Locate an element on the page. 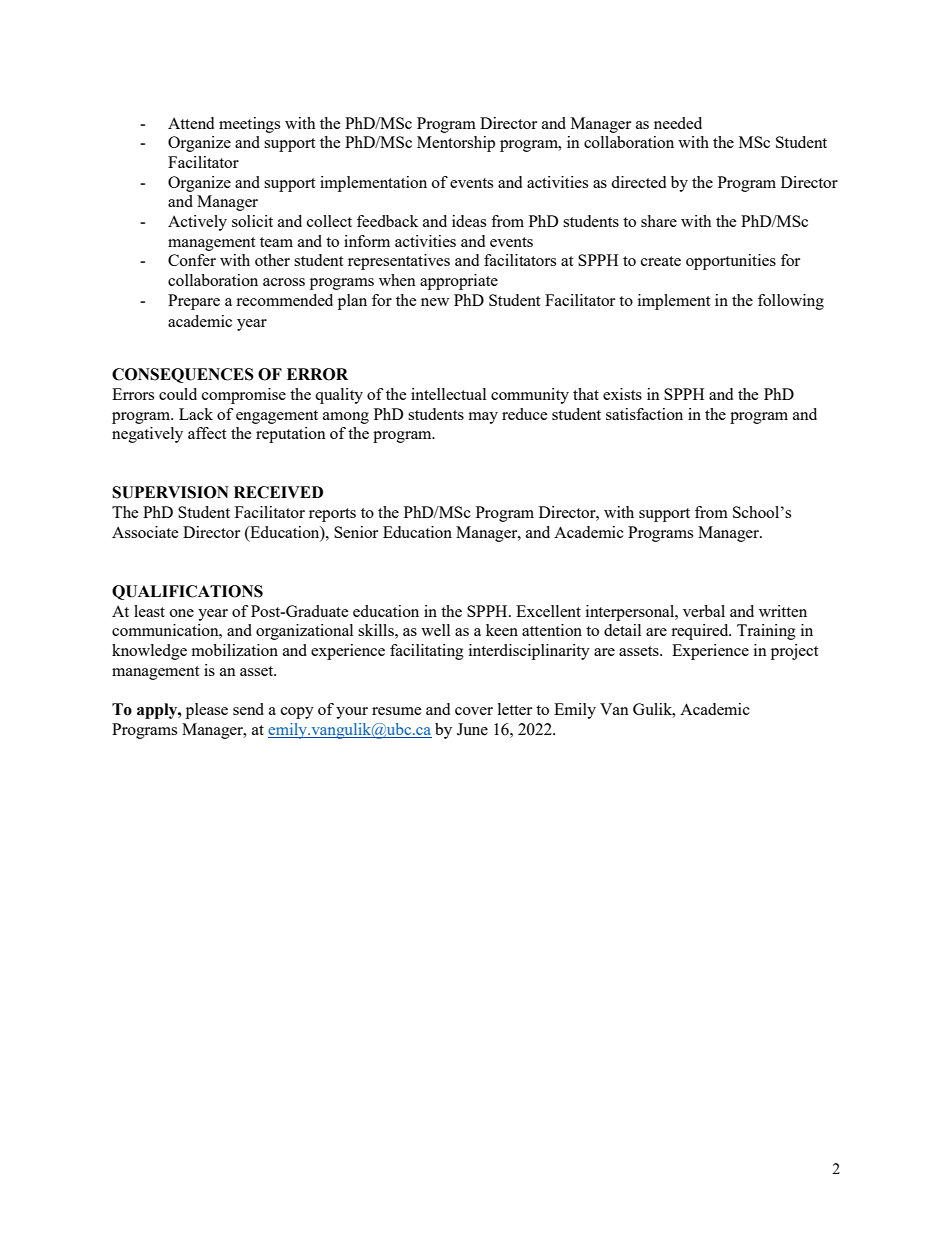  following is located at coordinates (791, 302).
